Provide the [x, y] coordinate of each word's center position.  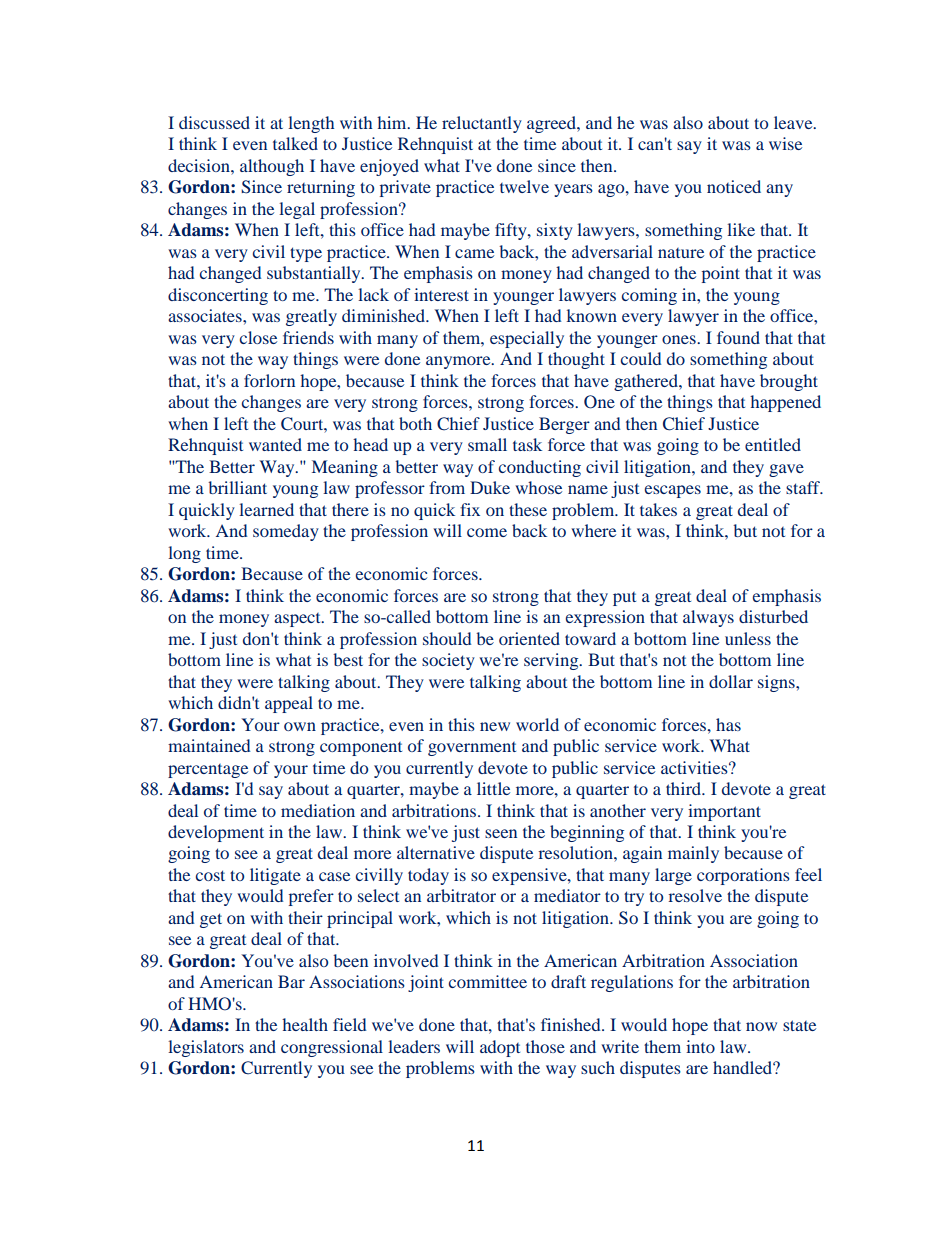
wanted [275, 444]
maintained [209, 745]
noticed [734, 186]
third [685, 788]
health [305, 1024]
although [272, 167]
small [487, 444]
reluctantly [482, 124]
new [495, 726]
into [700, 1046]
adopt [500, 1048]
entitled [773, 444]
